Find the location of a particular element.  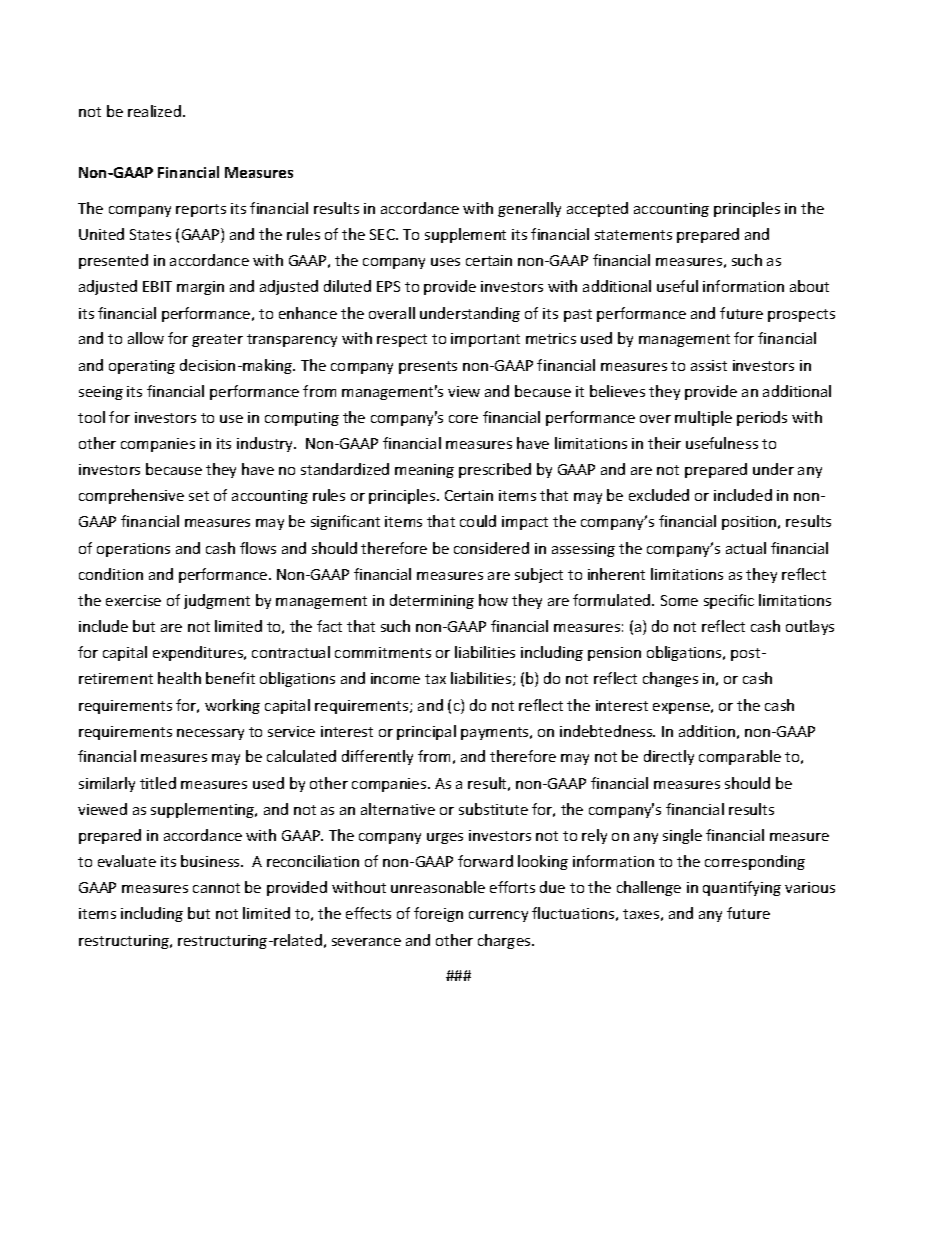

could is located at coordinates (478, 521).
